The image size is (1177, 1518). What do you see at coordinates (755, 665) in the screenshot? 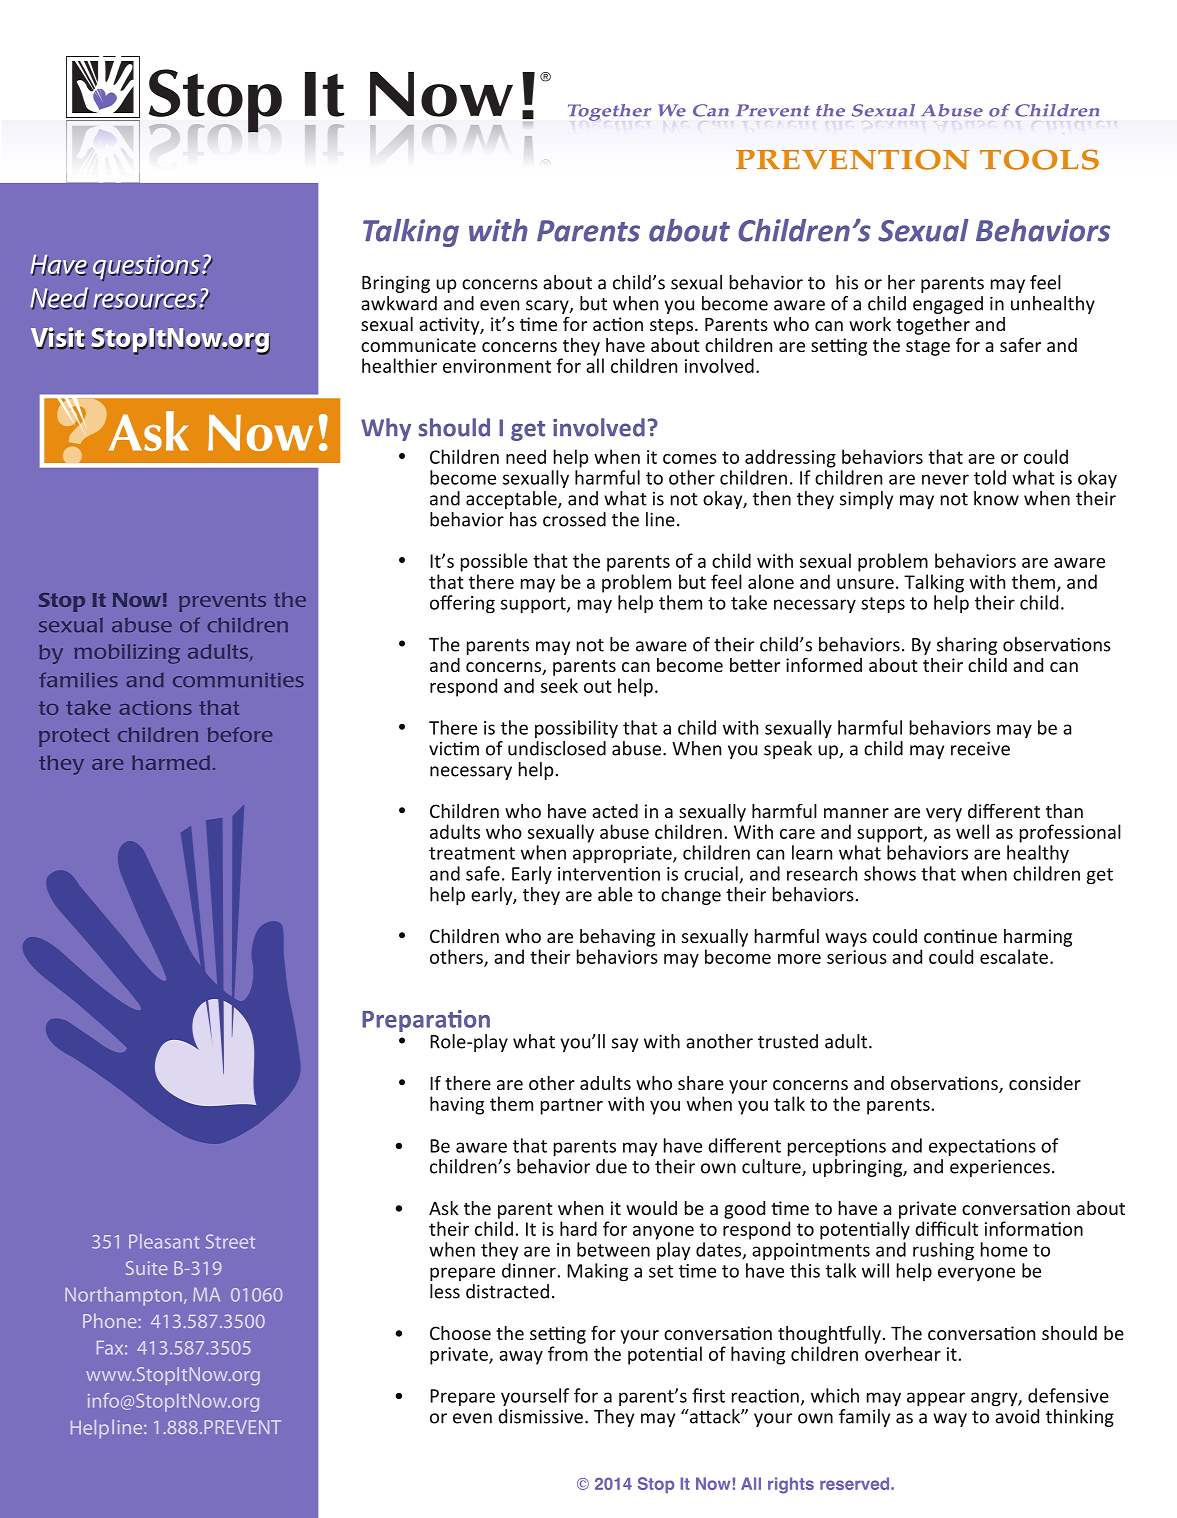
I see `better` at bounding box center [755, 665].
